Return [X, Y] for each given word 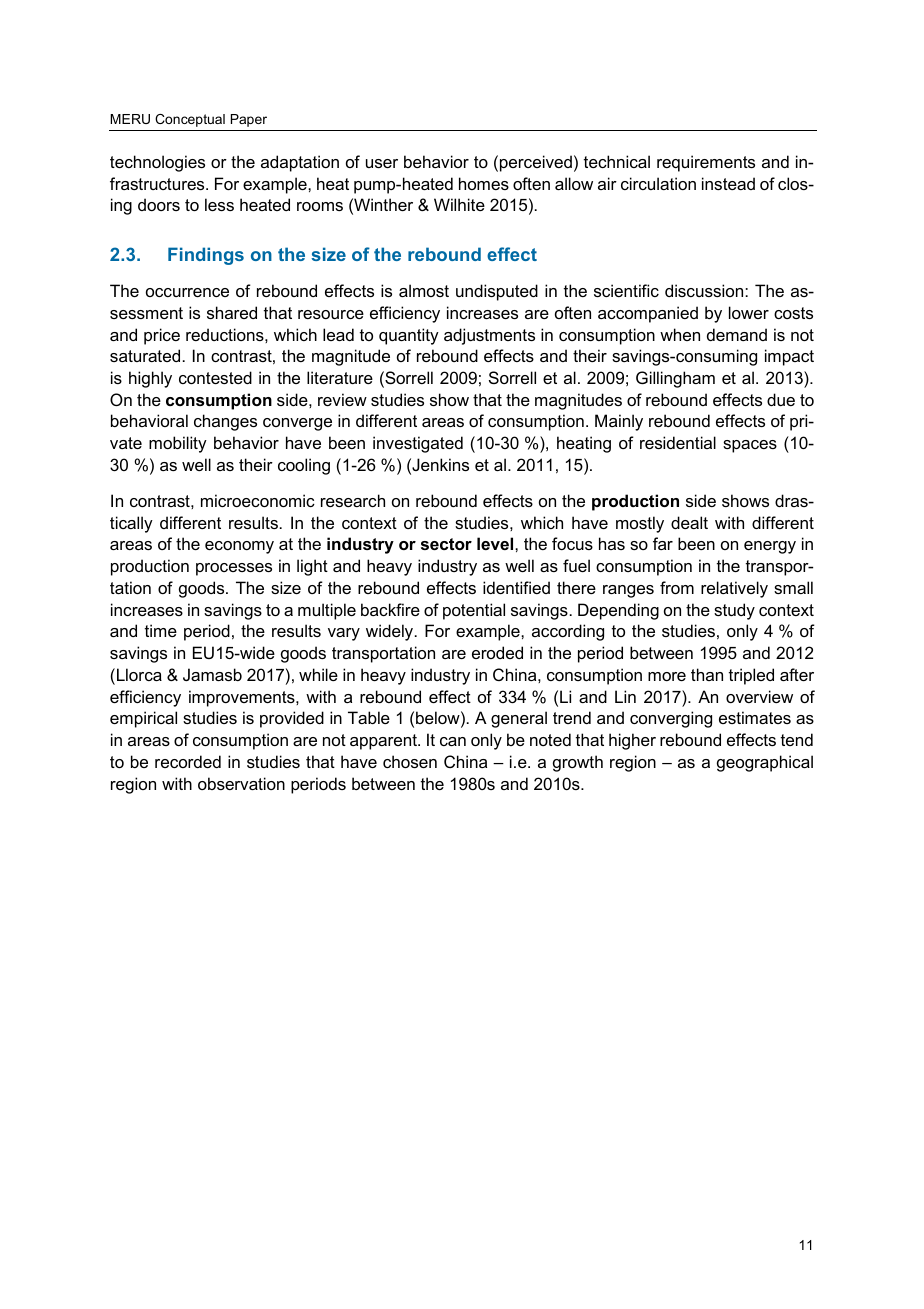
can [453, 741]
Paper [249, 120]
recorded [188, 761]
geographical [765, 763]
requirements [706, 163]
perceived [536, 163]
